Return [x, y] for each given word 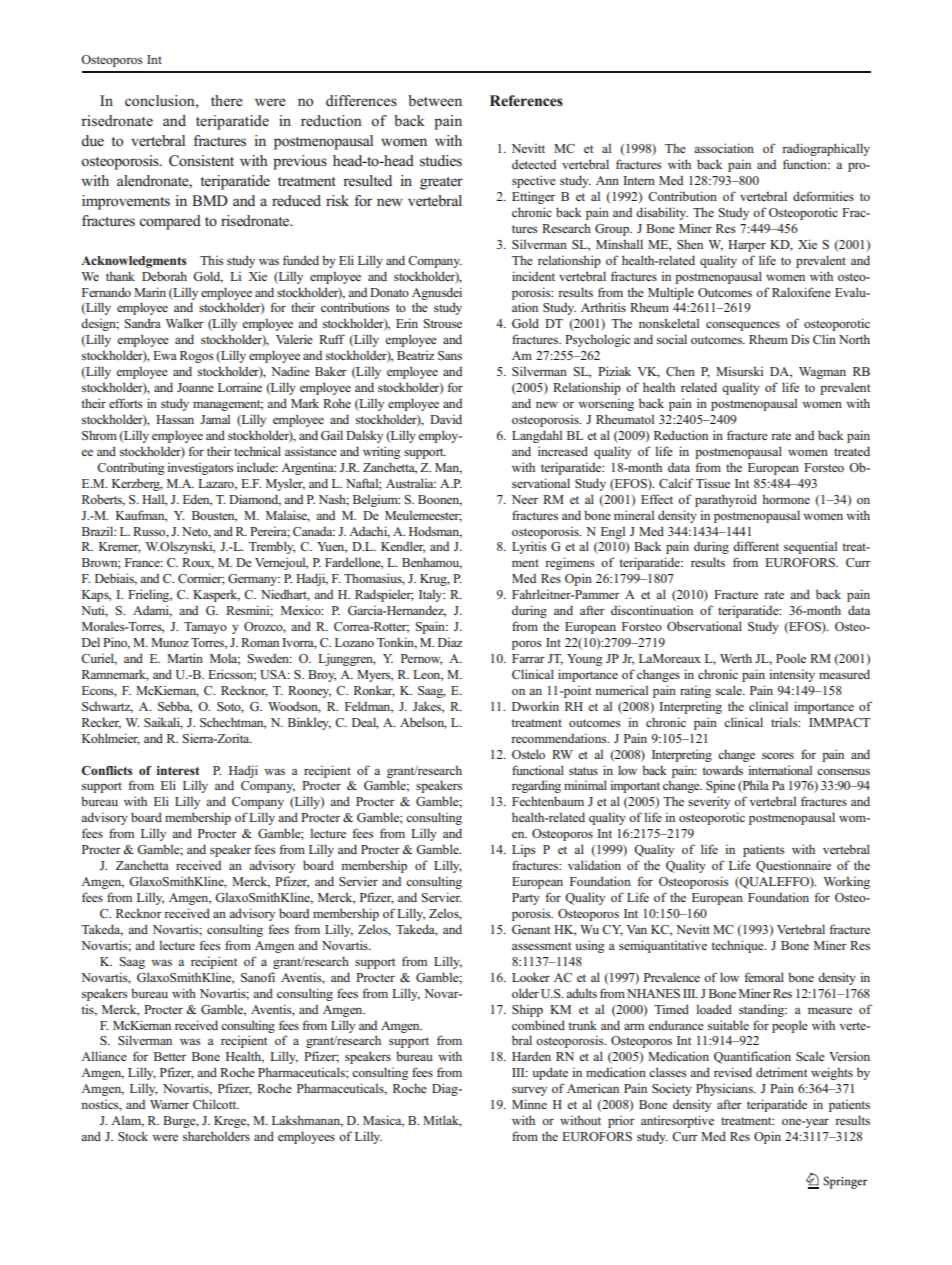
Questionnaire [793, 866]
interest [178, 770]
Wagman [822, 373]
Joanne [195, 387]
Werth [736, 658]
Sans [450, 355]
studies [441, 161]
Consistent [201, 161]
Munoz [170, 642]
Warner [169, 1104]
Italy [432, 595]
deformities [823, 196]
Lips [523, 851]
